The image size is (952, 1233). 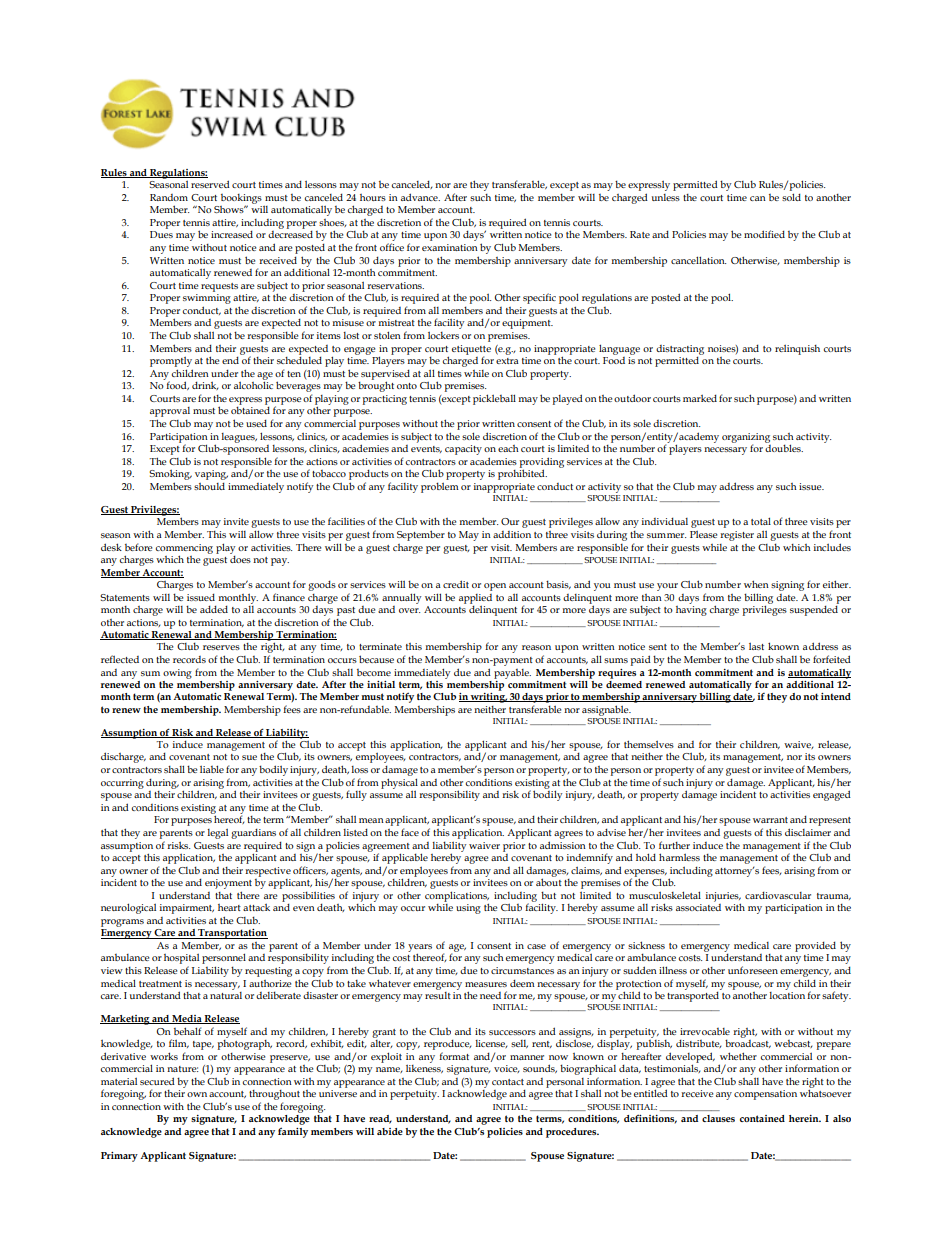 What do you see at coordinates (209, 486) in the screenshot?
I see `should` at bounding box center [209, 486].
